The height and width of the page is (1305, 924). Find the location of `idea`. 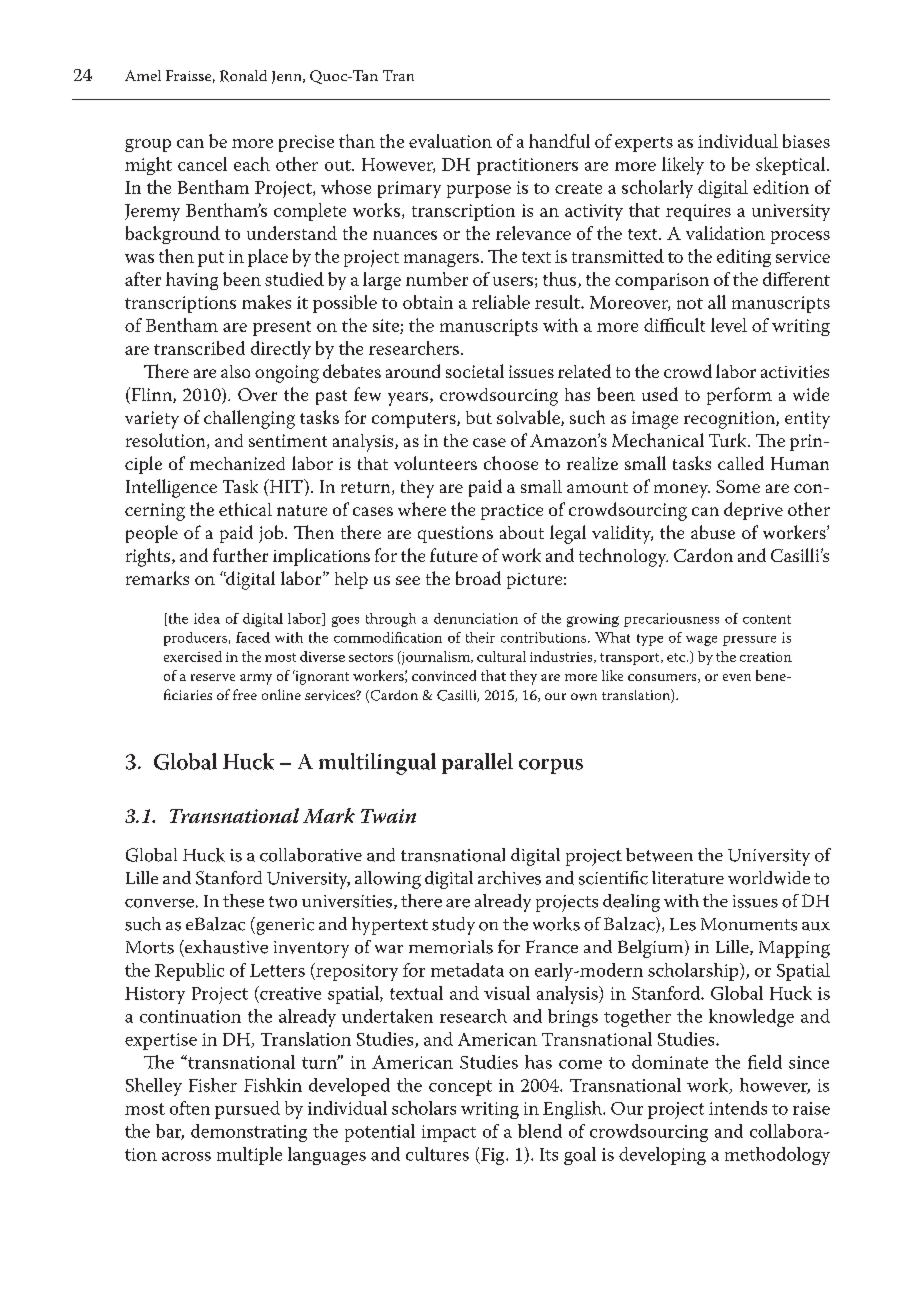

idea is located at coordinates (207, 618).
